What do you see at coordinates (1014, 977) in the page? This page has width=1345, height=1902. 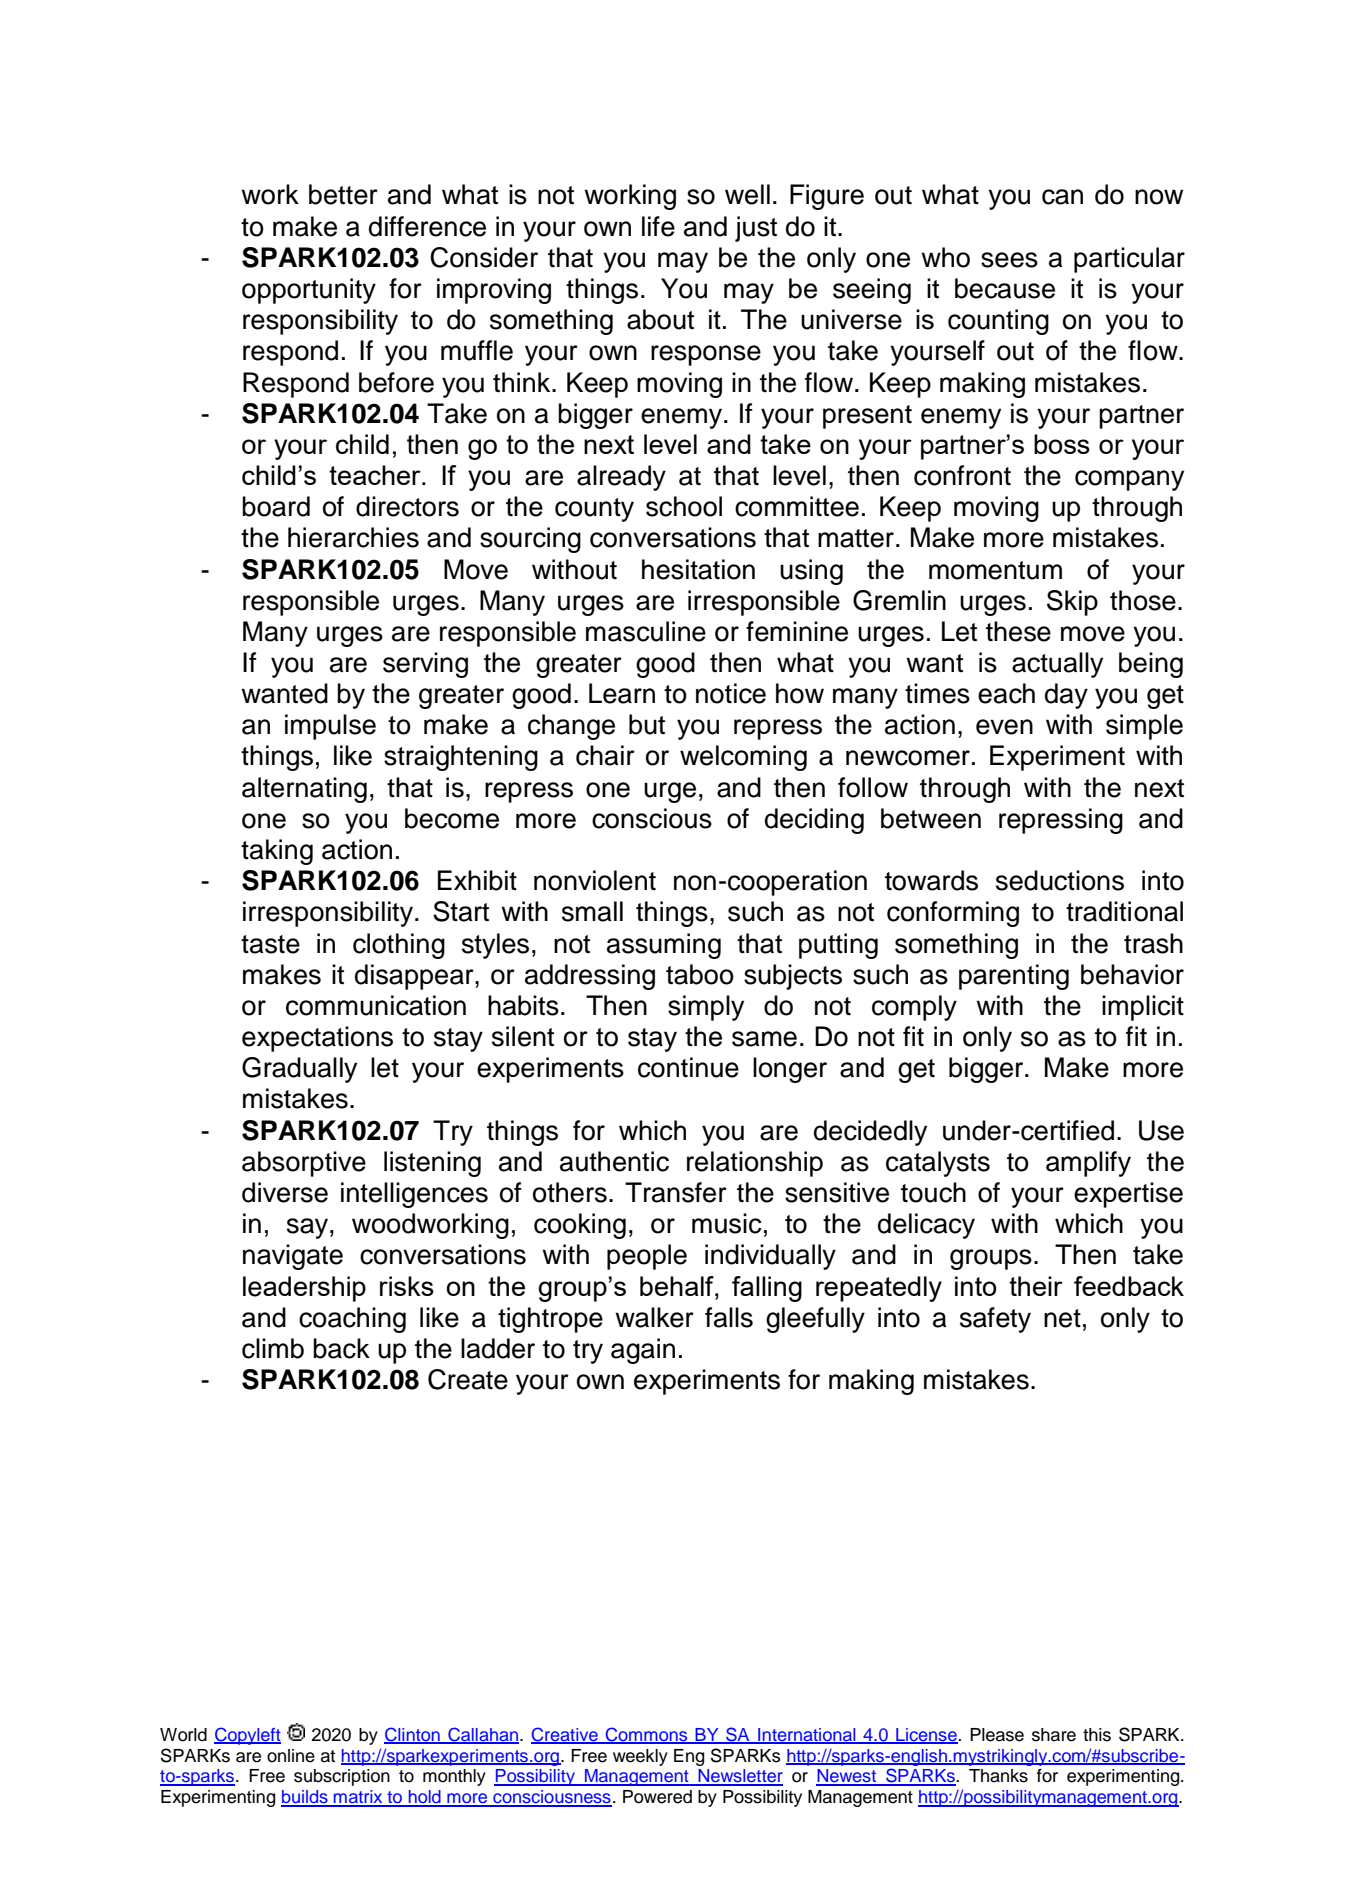 I see `parenting` at bounding box center [1014, 977].
